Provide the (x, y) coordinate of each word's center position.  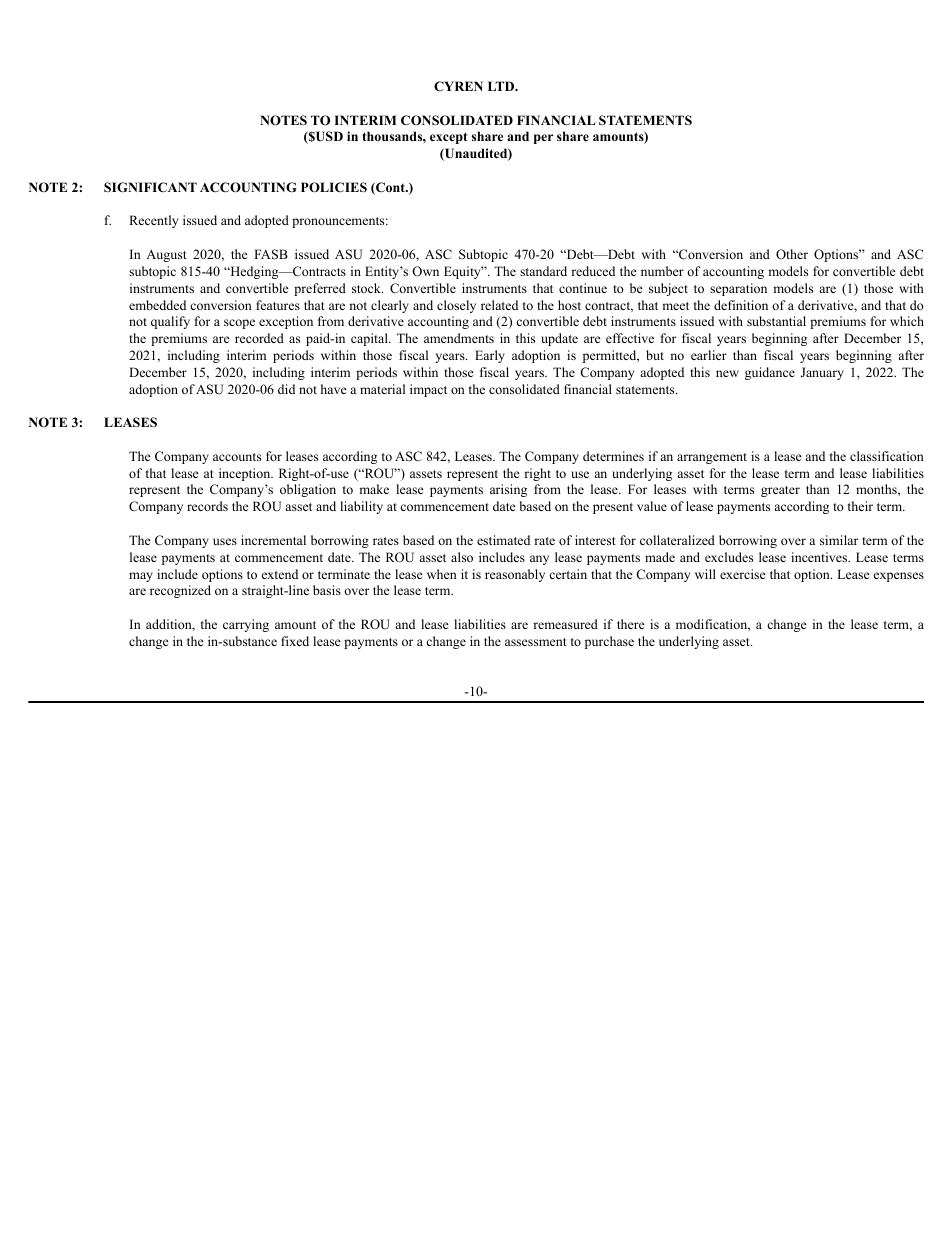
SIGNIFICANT (150, 187)
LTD (502, 86)
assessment (536, 642)
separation (738, 289)
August (166, 255)
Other (792, 254)
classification (887, 456)
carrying (246, 625)
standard (543, 271)
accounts (237, 457)
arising (508, 490)
